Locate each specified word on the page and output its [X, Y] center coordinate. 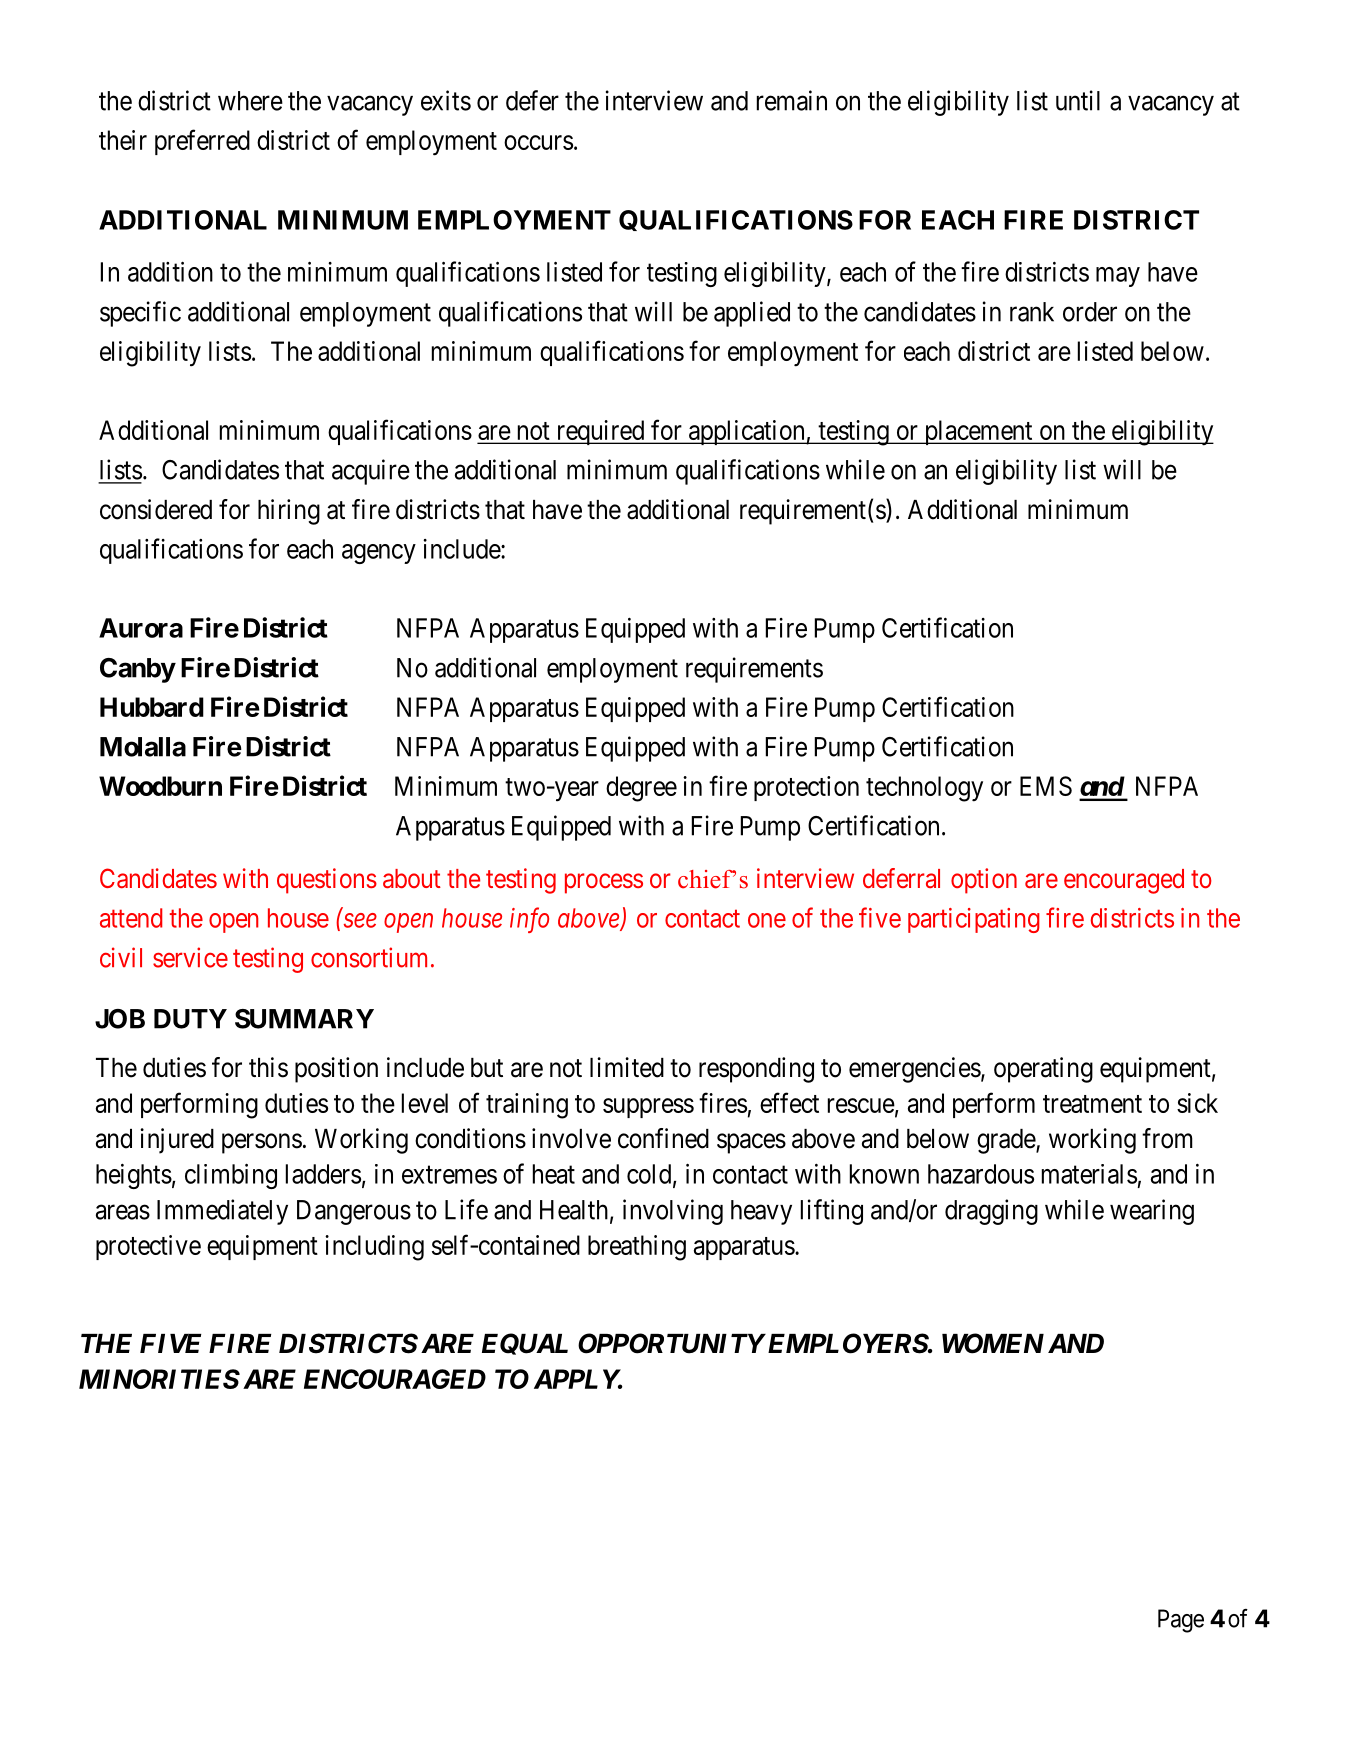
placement [978, 432]
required [600, 432]
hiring [289, 512]
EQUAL [525, 1344]
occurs [538, 142]
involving [673, 1212]
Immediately [222, 1212]
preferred [202, 142]
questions [327, 881]
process [604, 883]
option [984, 881]
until [1078, 100]
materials [1089, 1174]
